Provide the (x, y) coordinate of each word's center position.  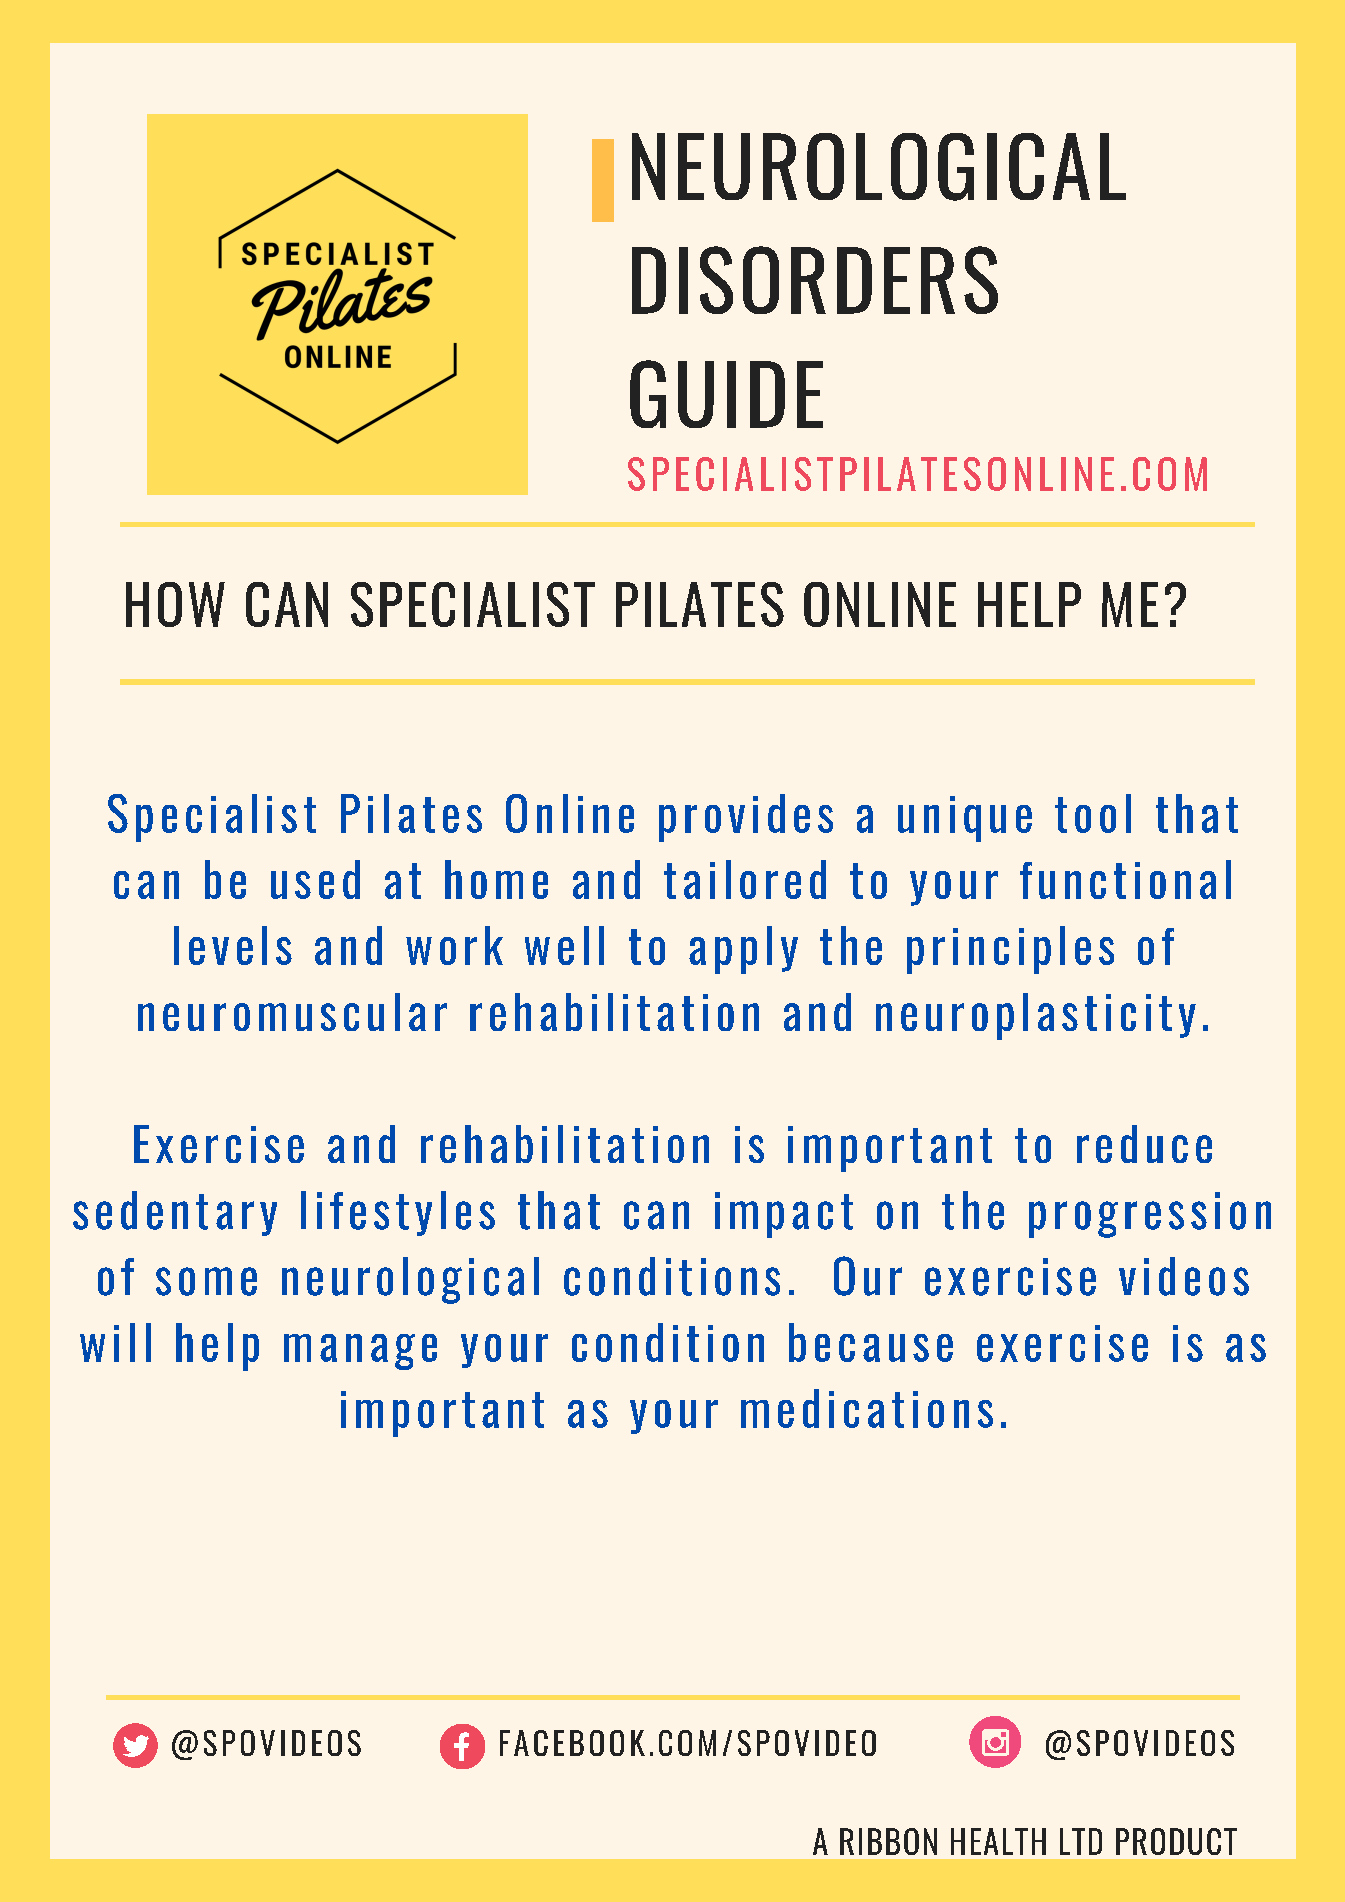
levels (233, 945)
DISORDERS (815, 280)
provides (746, 818)
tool (1093, 813)
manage (360, 1352)
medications (867, 1408)
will (115, 1342)
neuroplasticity (1036, 1016)
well (564, 945)
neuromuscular (292, 1012)
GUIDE (726, 394)
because (871, 1342)
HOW (175, 604)
